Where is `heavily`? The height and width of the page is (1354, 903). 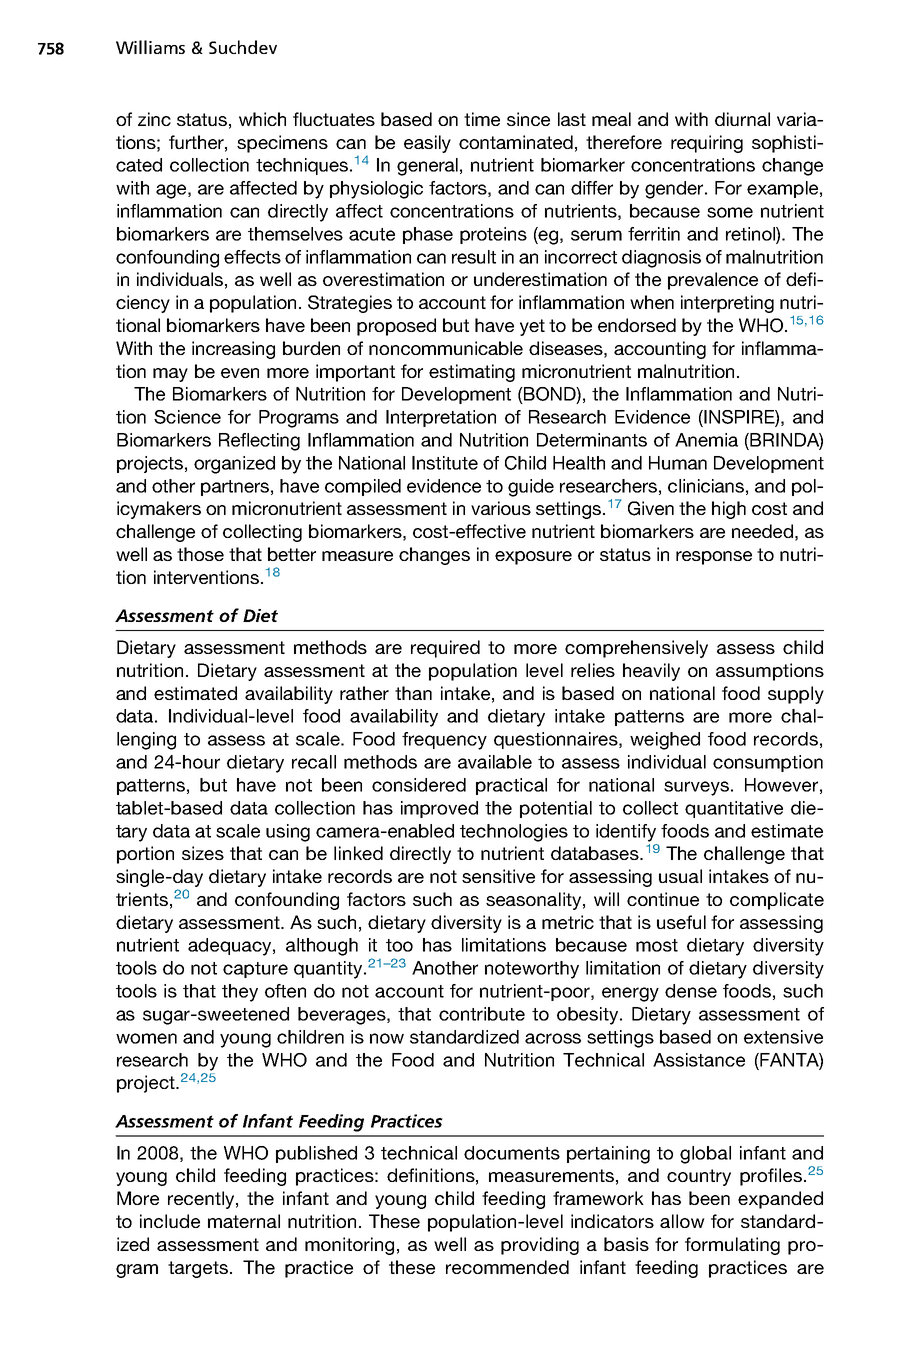 heavily is located at coordinates (651, 672).
